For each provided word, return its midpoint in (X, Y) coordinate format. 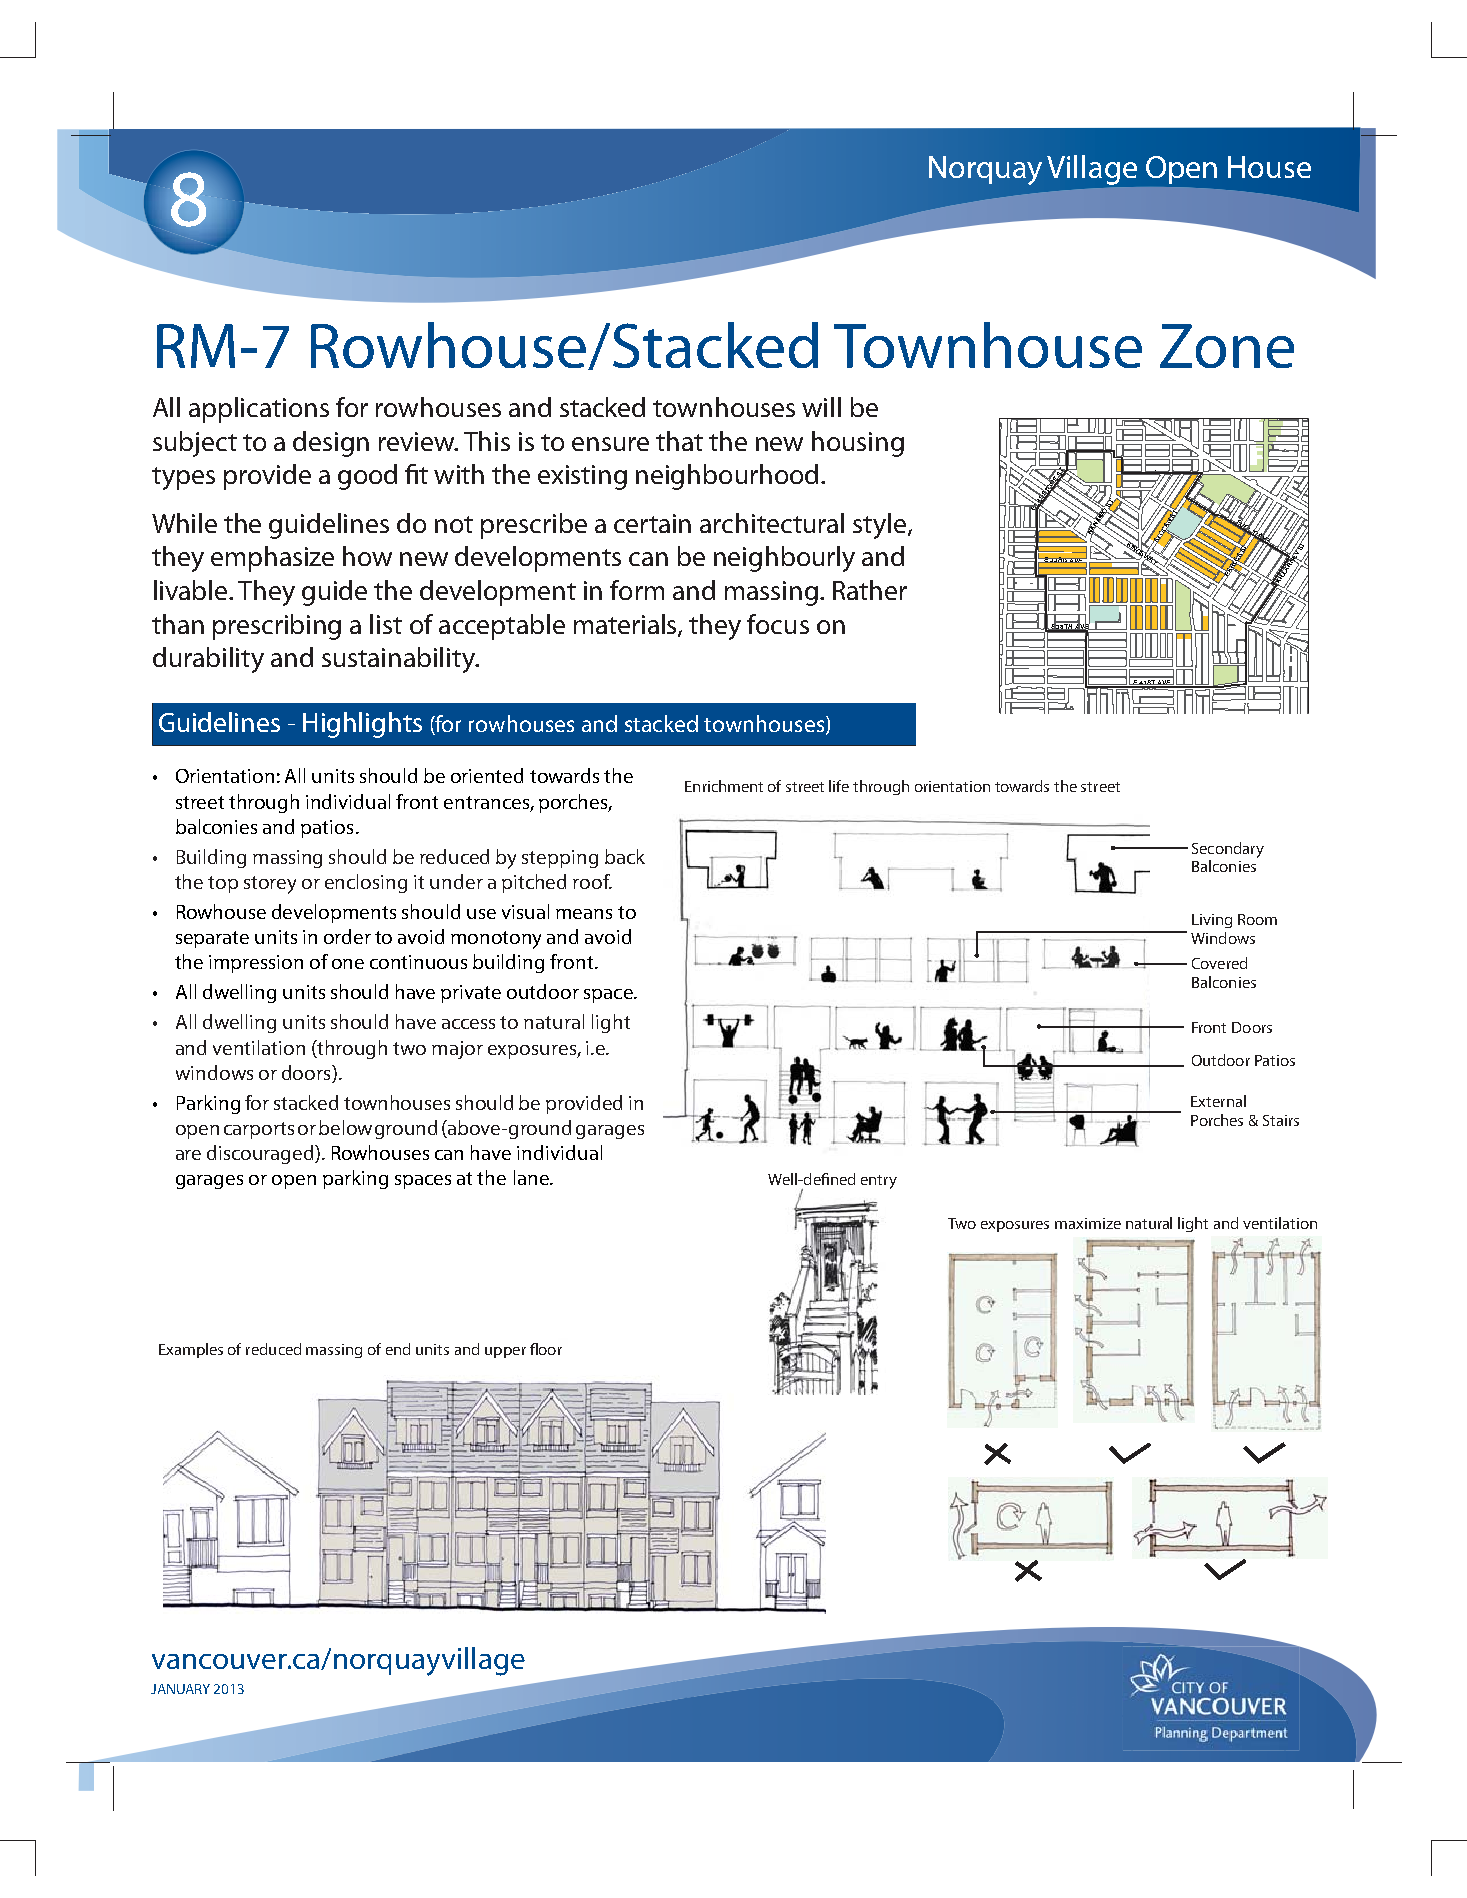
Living (1212, 921)
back (625, 856)
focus (778, 624)
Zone (1227, 346)
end (398, 1349)
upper (505, 1352)
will (821, 407)
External (1218, 1101)
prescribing (277, 627)
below (345, 1127)
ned (843, 1179)
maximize (1088, 1223)
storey (270, 885)
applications (259, 410)
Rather (870, 590)
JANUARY (180, 1689)
